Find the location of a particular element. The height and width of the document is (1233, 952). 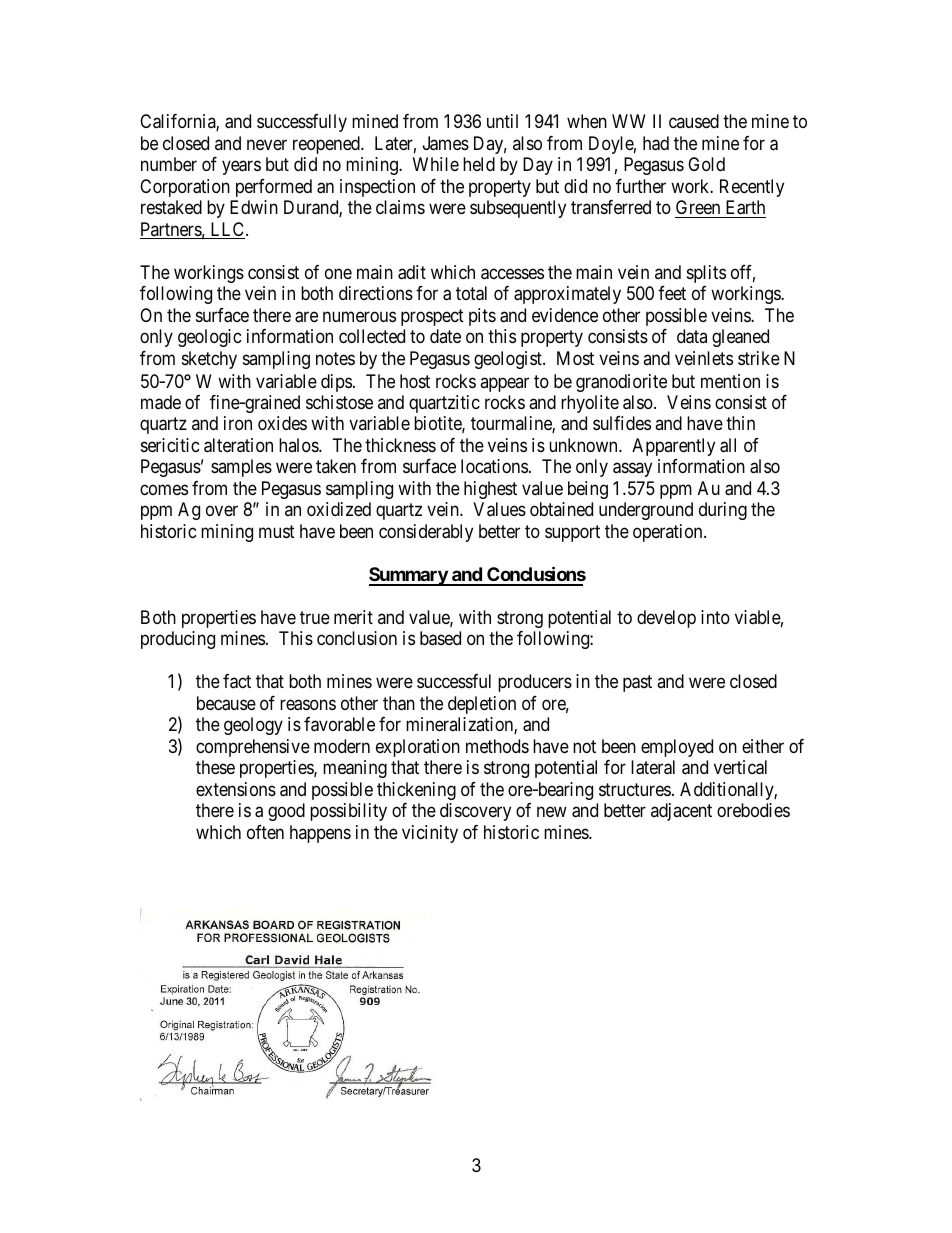

highest is located at coordinates (490, 490).
